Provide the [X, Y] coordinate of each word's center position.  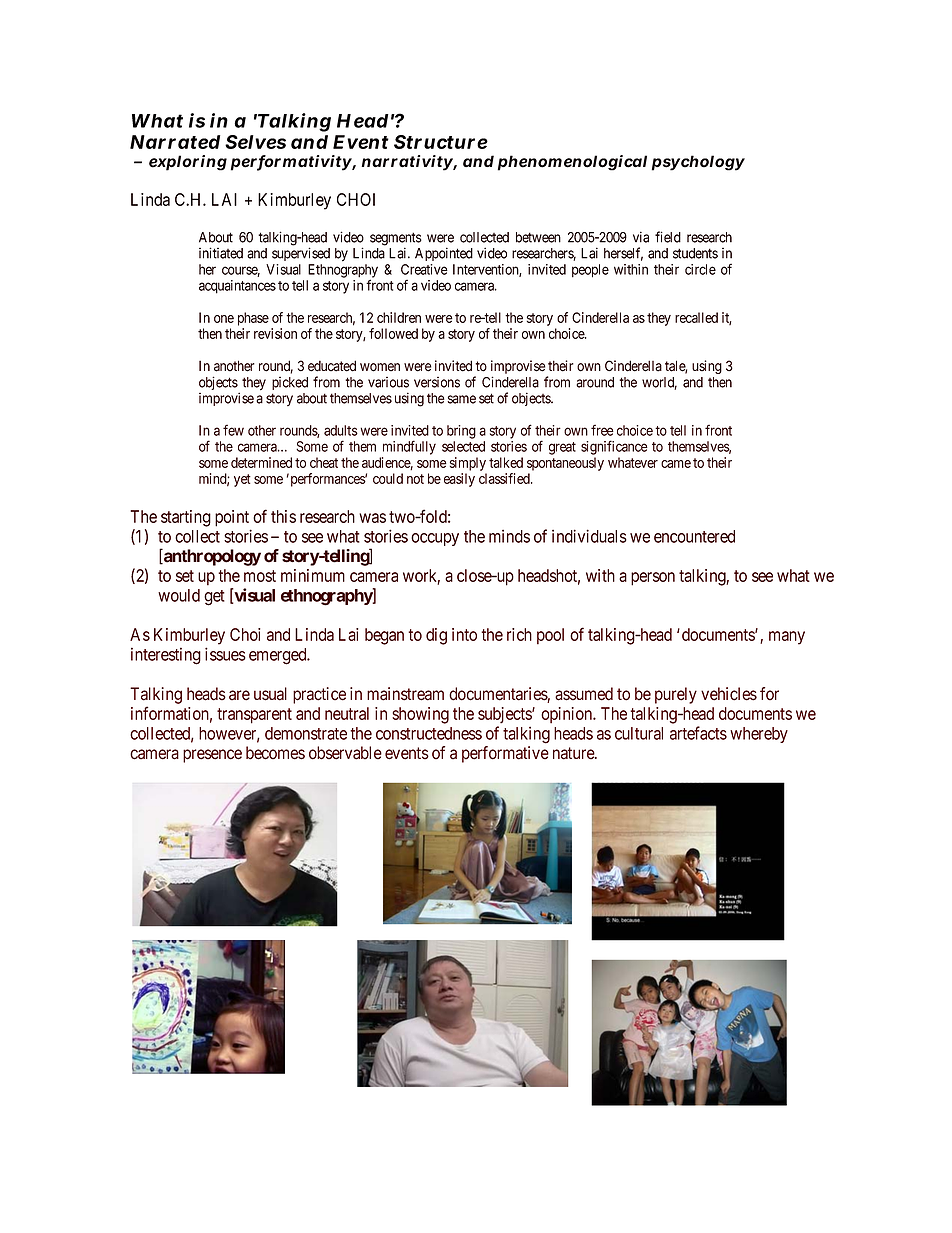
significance [614, 447]
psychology [698, 163]
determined [261, 462]
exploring [188, 163]
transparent [254, 716]
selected [463, 446]
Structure [441, 142]
